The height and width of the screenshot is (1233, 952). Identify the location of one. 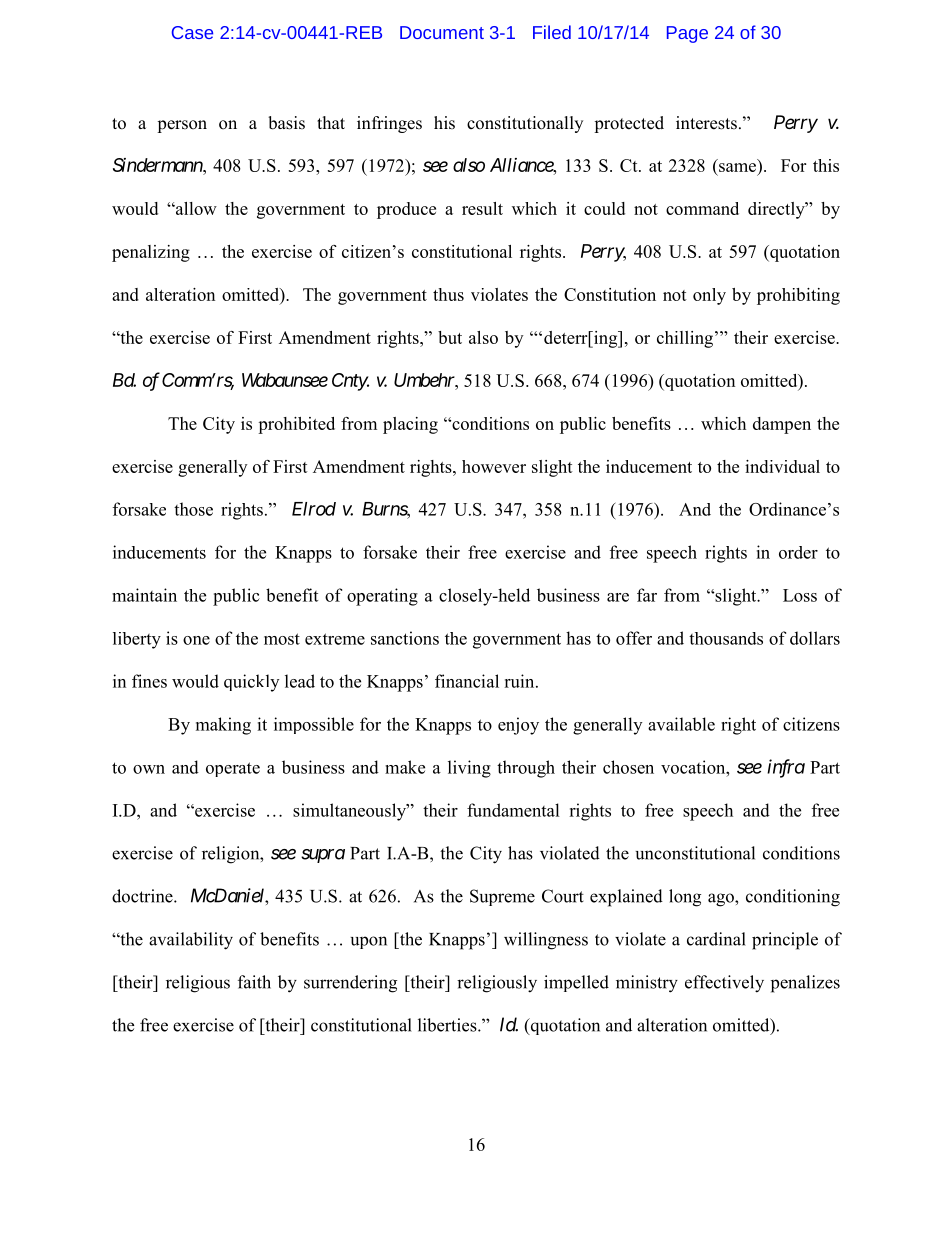
(196, 640).
